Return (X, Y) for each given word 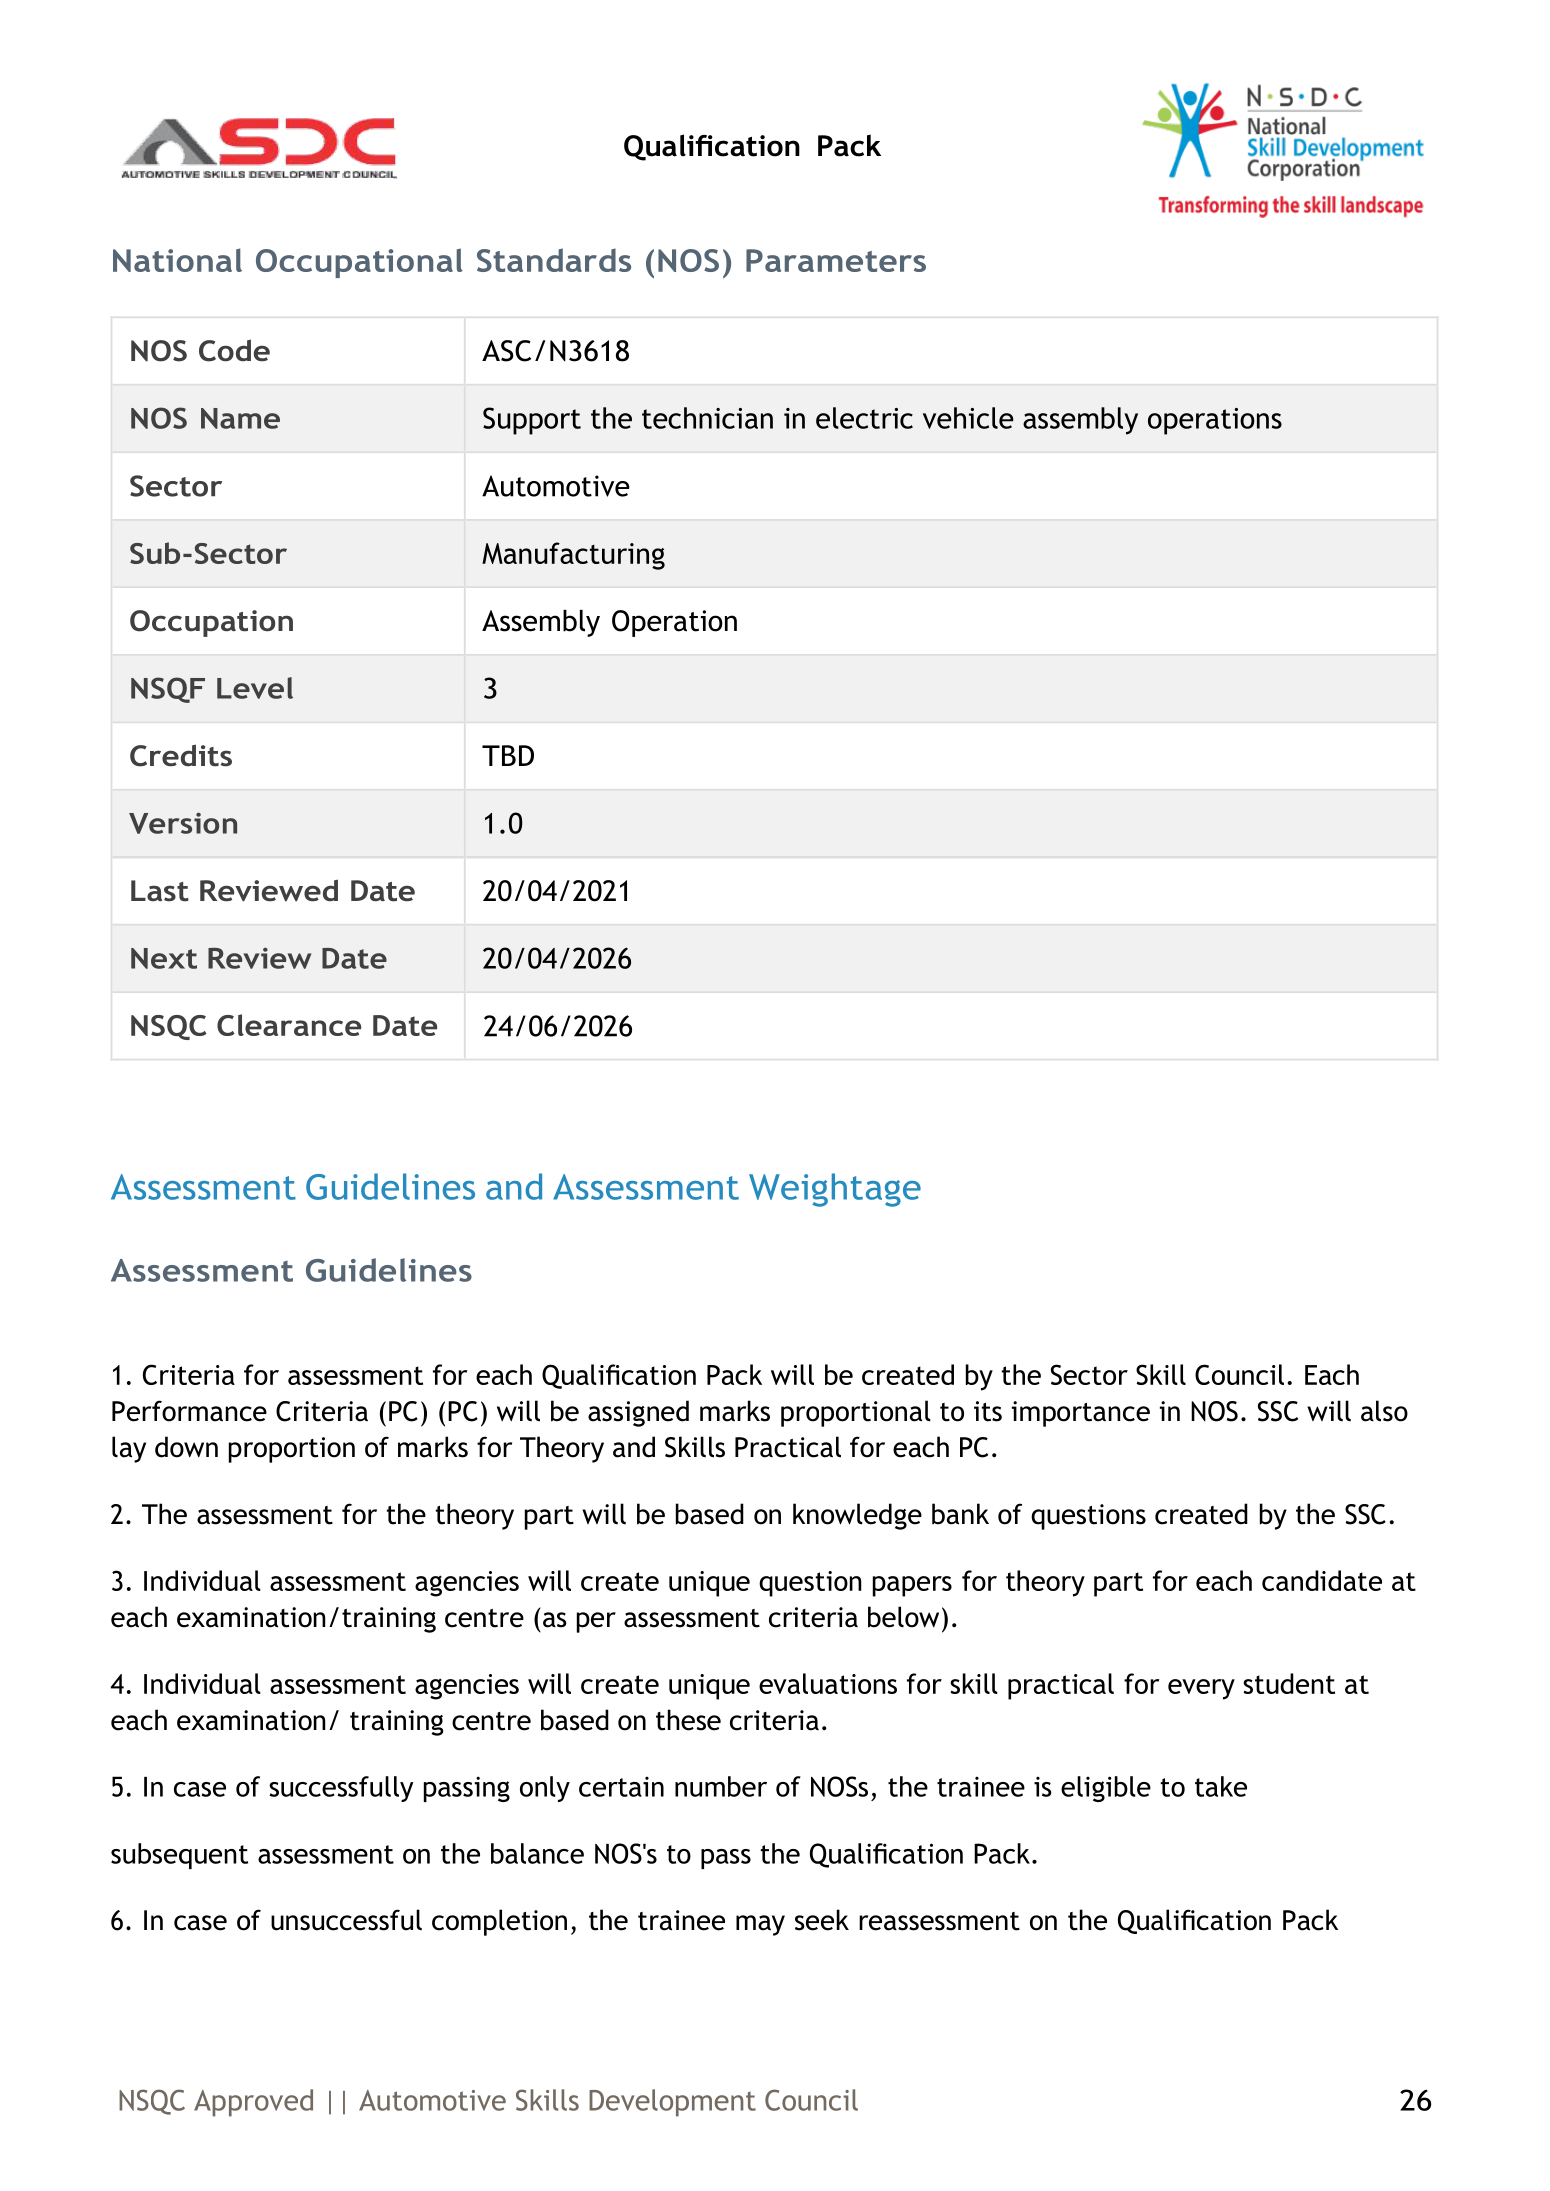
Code (234, 350)
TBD (508, 755)
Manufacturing (573, 556)
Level (255, 688)
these (688, 1720)
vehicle (968, 418)
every (1201, 1689)
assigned (638, 1413)
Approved (253, 2103)
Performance (189, 1411)
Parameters (836, 260)
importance (1081, 1414)
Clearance (289, 1025)
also (1384, 1411)
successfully (341, 1789)
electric (864, 418)
